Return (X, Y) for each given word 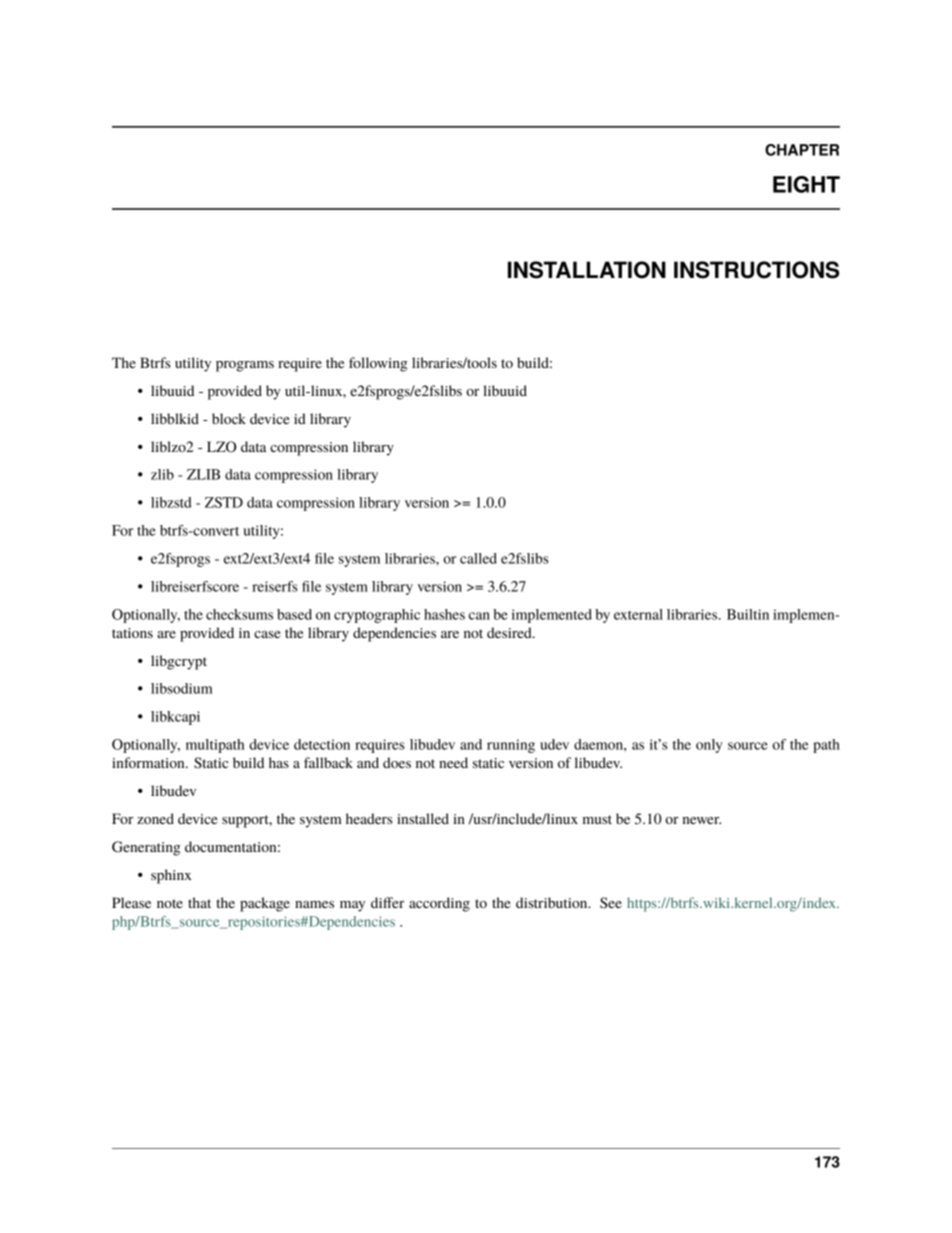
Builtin (748, 614)
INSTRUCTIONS (756, 270)
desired (510, 632)
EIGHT (806, 184)
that (199, 902)
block (229, 418)
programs (245, 366)
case (267, 634)
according (439, 904)
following (378, 364)
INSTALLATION (587, 270)
